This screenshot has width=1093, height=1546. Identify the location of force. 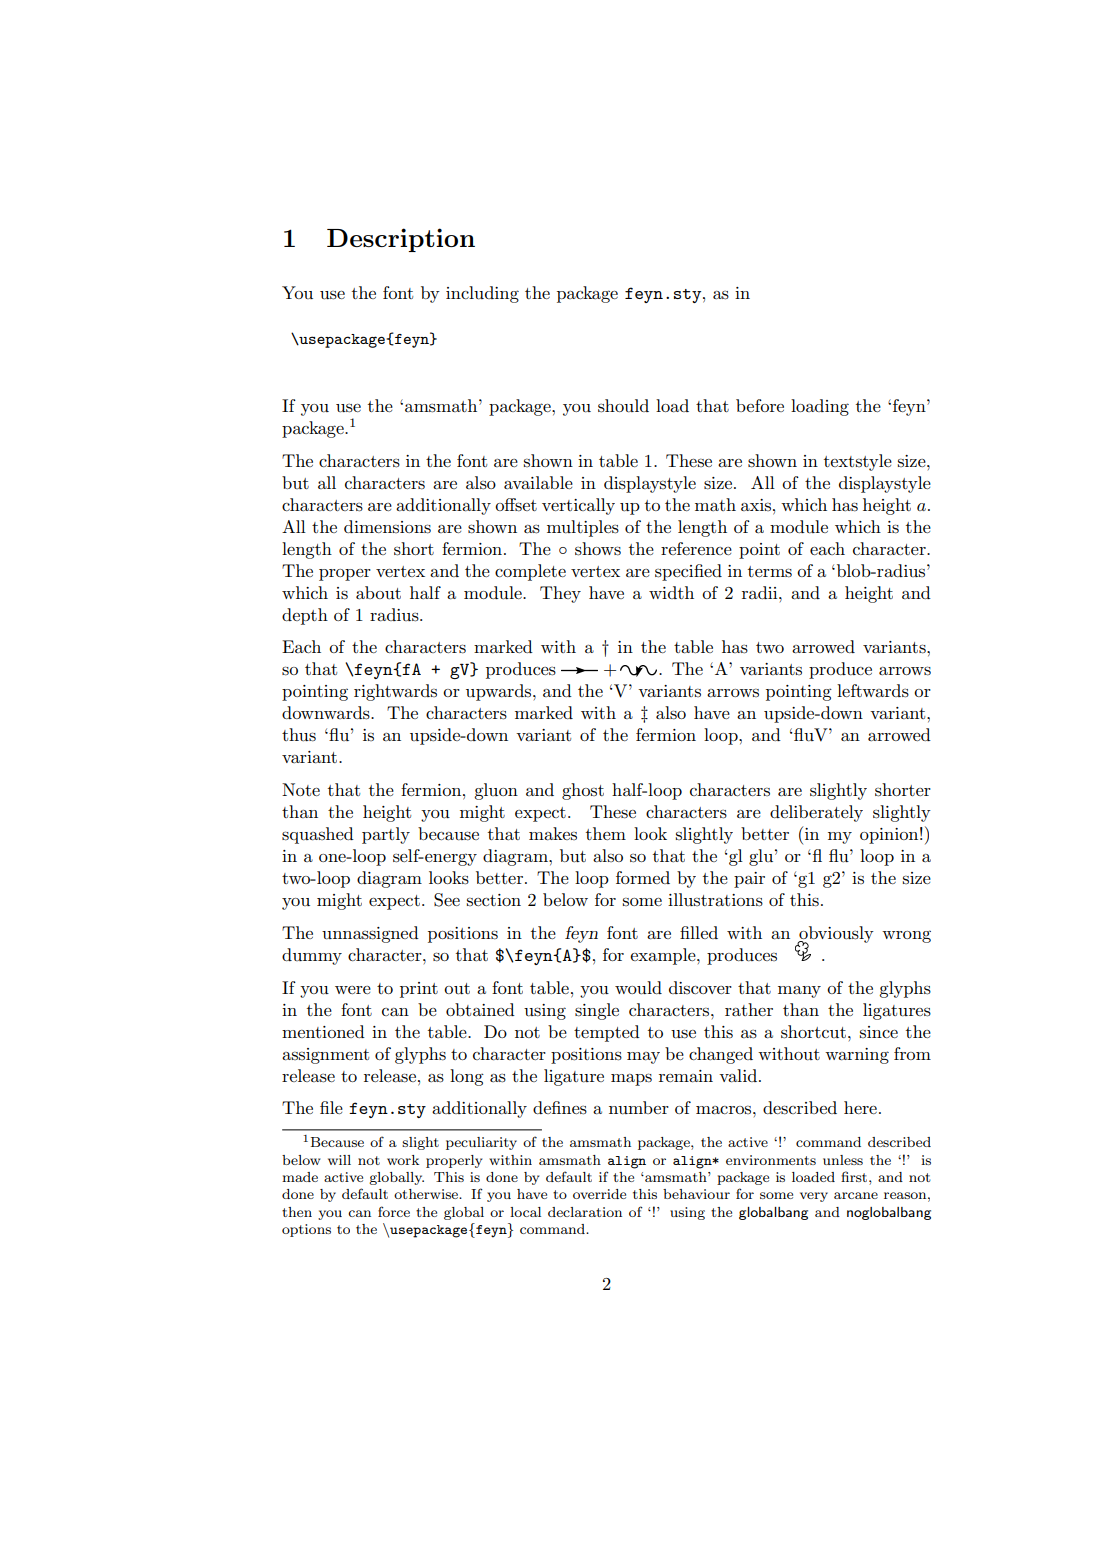
(394, 1211).
